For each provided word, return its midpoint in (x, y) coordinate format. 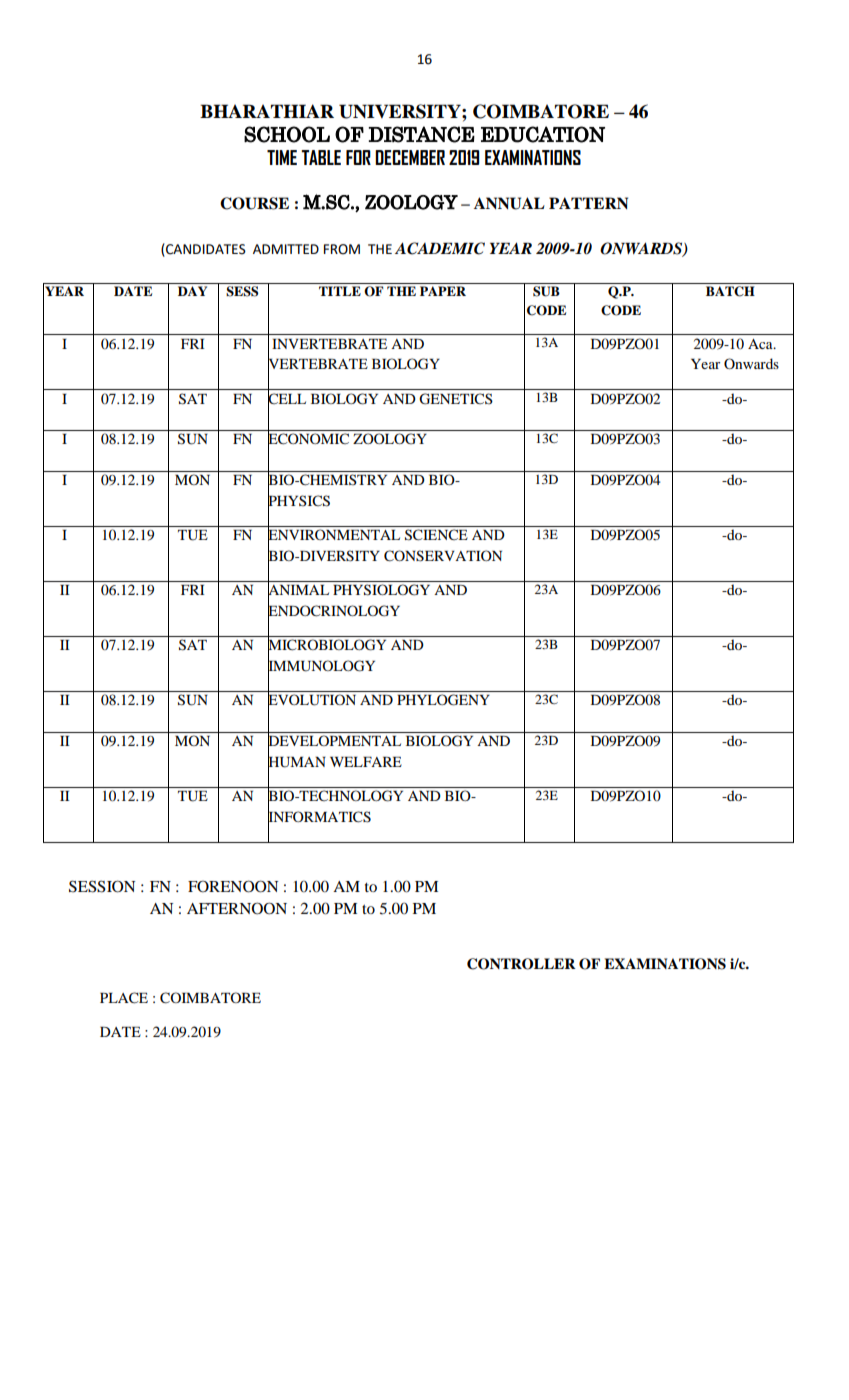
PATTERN (588, 203)
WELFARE (366, 762)
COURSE (254, 203)
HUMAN (297, 761)
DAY (192, 291)
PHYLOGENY (443, 700)
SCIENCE (436, 535)
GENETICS (456, 399)
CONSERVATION (443, 556)
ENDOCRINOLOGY (334, 610)
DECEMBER (410, 157)
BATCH (730, 291)
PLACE (124, 998)
